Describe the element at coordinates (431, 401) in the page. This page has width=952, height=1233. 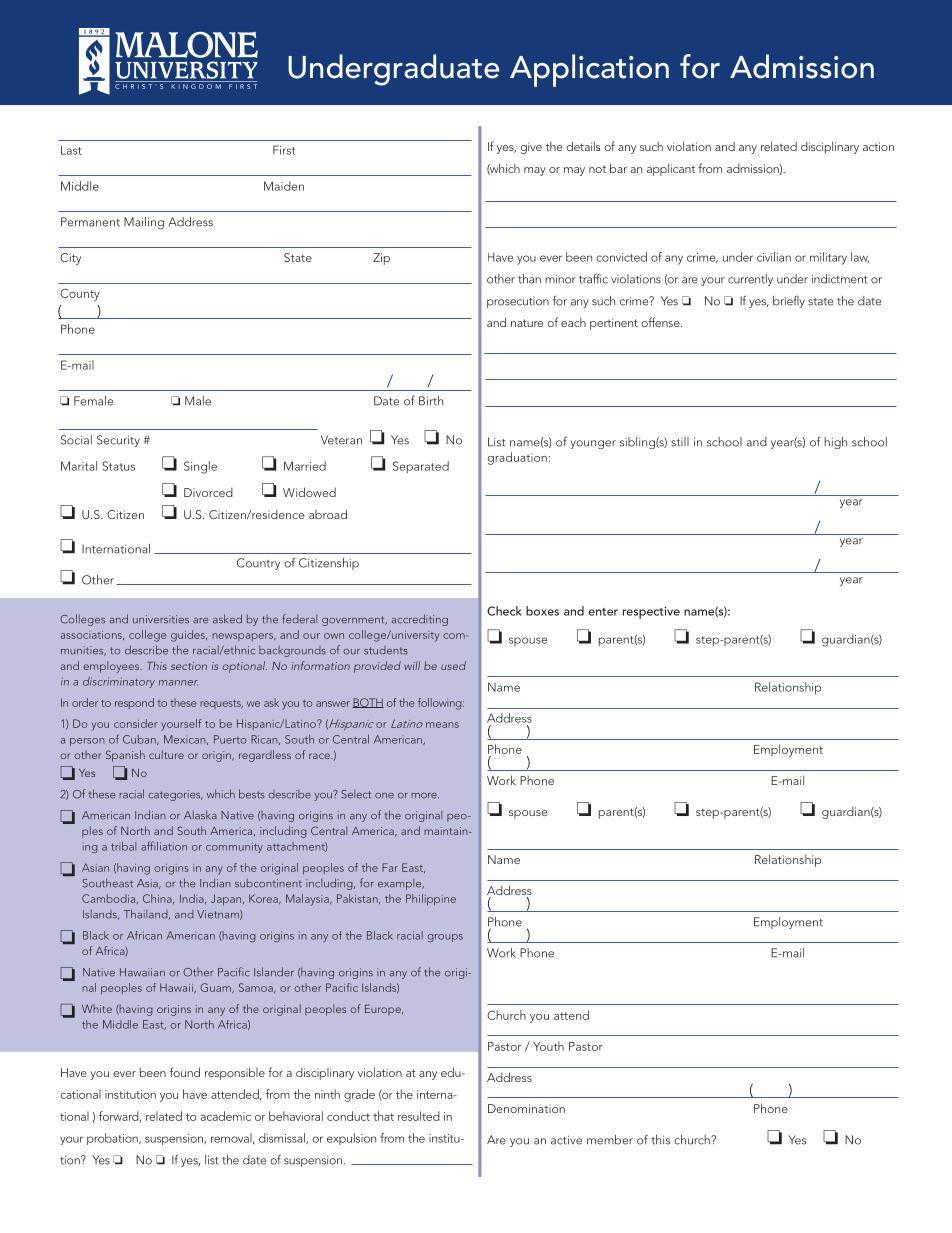
I see `Birth` at that location.
